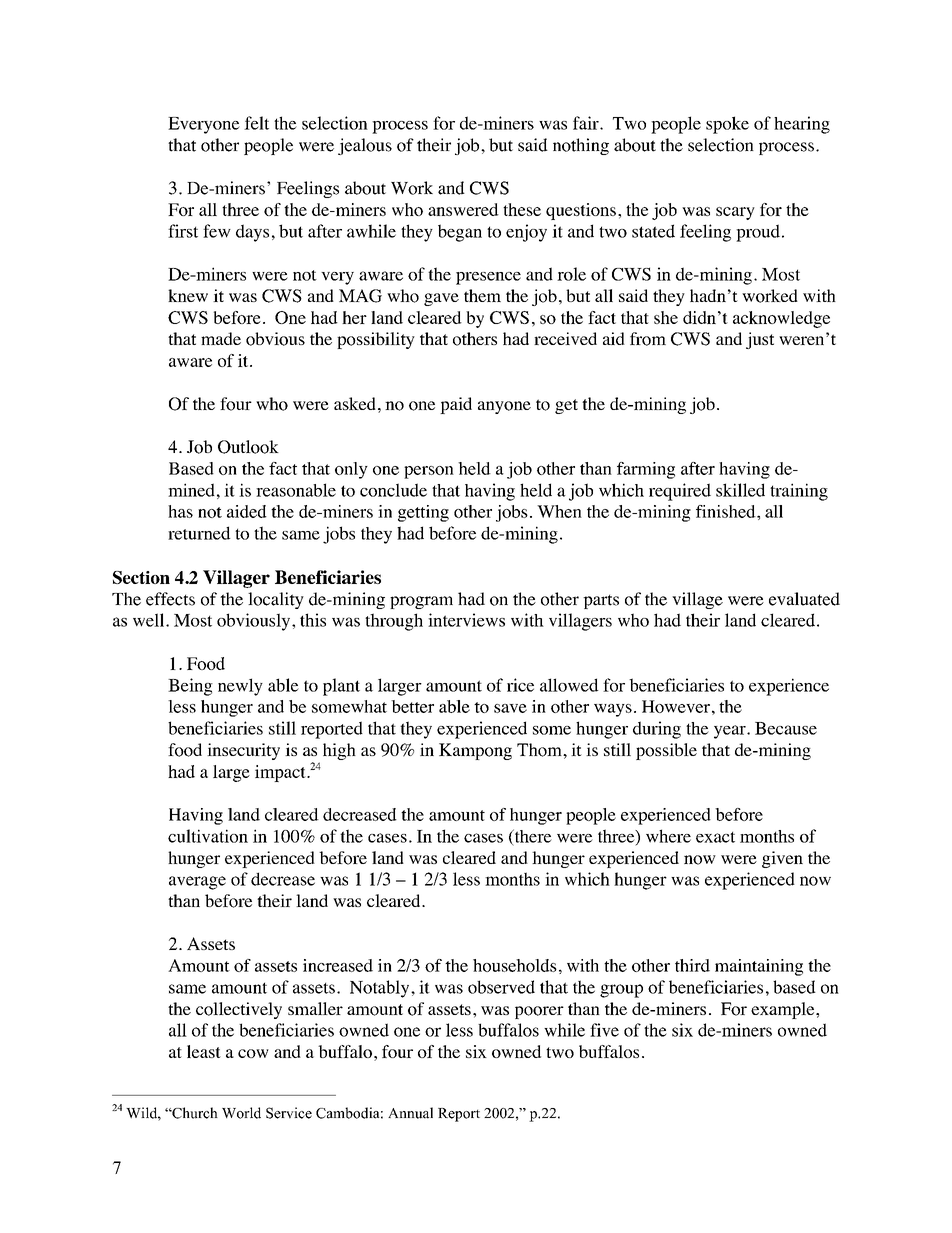 This screenshot has width=952, height=1233. Describe the element at coordinates (466, 620) in the screenshot. I see `interviews` at that location.
